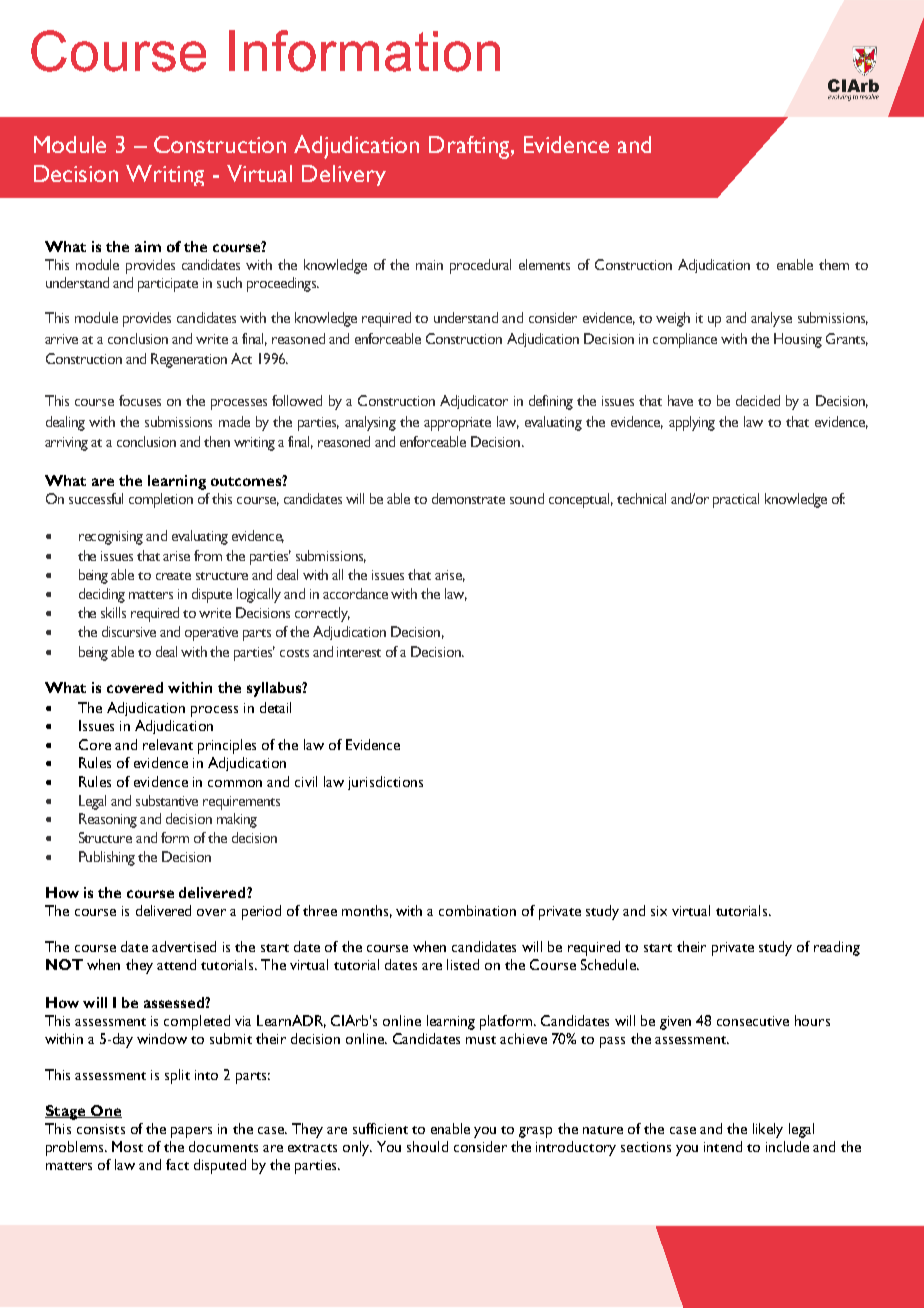  I want to click on combination, so click(477, 910).
